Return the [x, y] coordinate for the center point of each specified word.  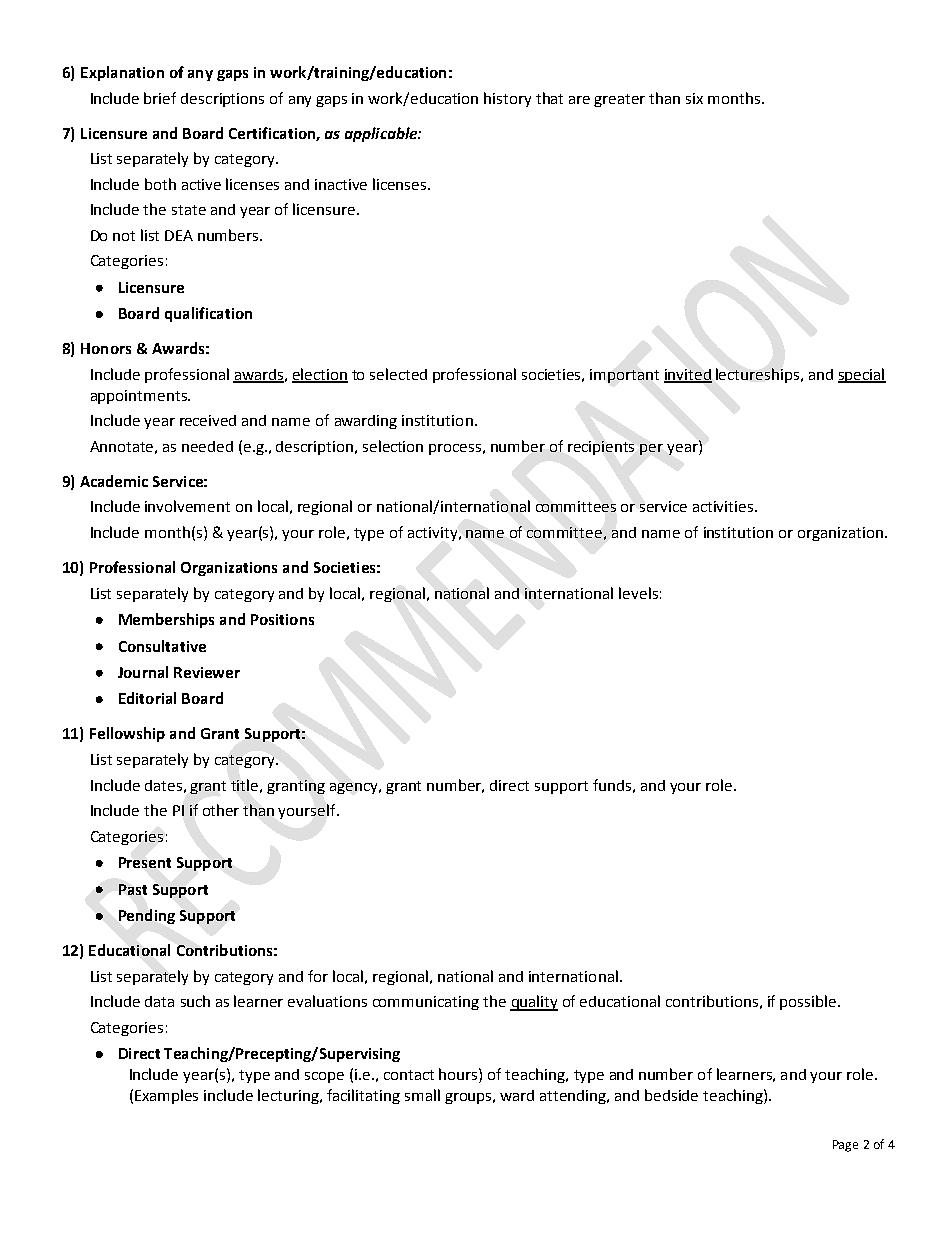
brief [160, 98]
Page [845, 1146]
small [422, 1095]
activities [724, 506]
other [221, 810]
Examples [166, 1096]
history [507, 99]
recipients [601, 448]
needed [207, 446]
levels [638, 593]
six [694, 98]
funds [612, 785]
